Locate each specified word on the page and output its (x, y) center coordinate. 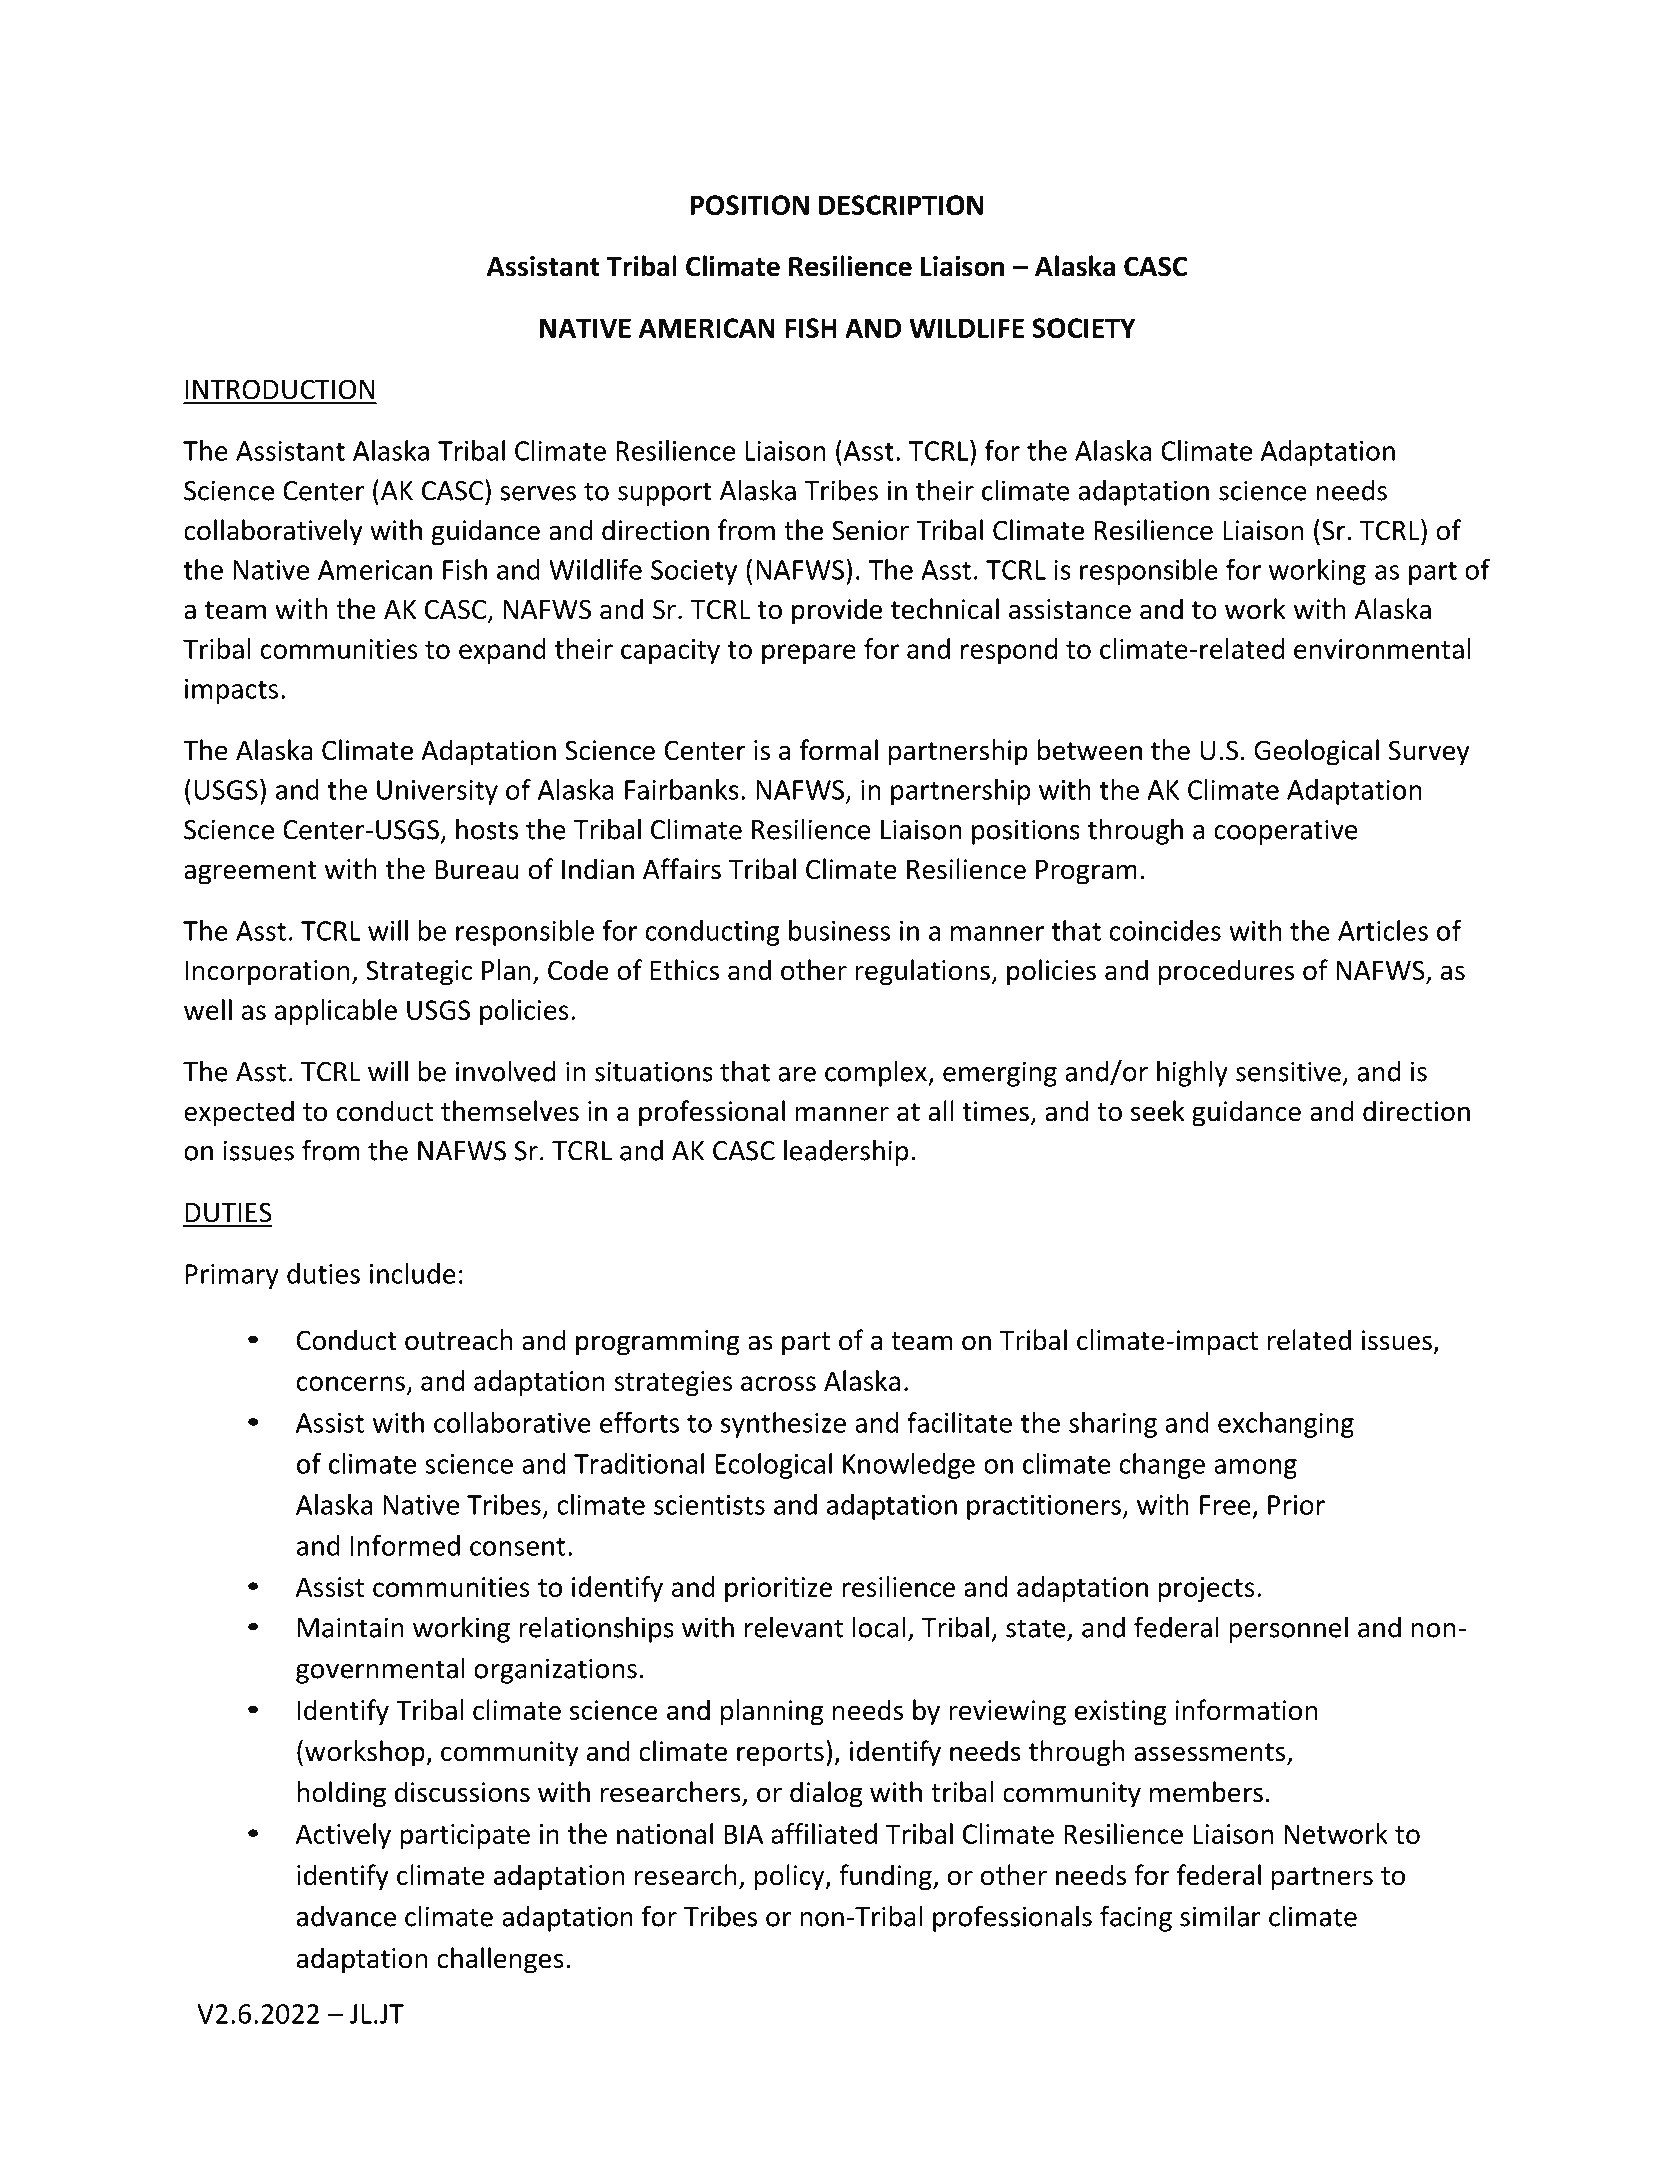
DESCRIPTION (901, 205)
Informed (405, 1545)
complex (877, 1073)
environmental (1382, 648)
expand (502, 651)
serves (538, 493)
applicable (336, 1012)
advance (346, 1916)
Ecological (773, 1466)
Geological (1316, 752)
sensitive (1288, 1071)
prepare (809, 654)
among (1255, 1469)
